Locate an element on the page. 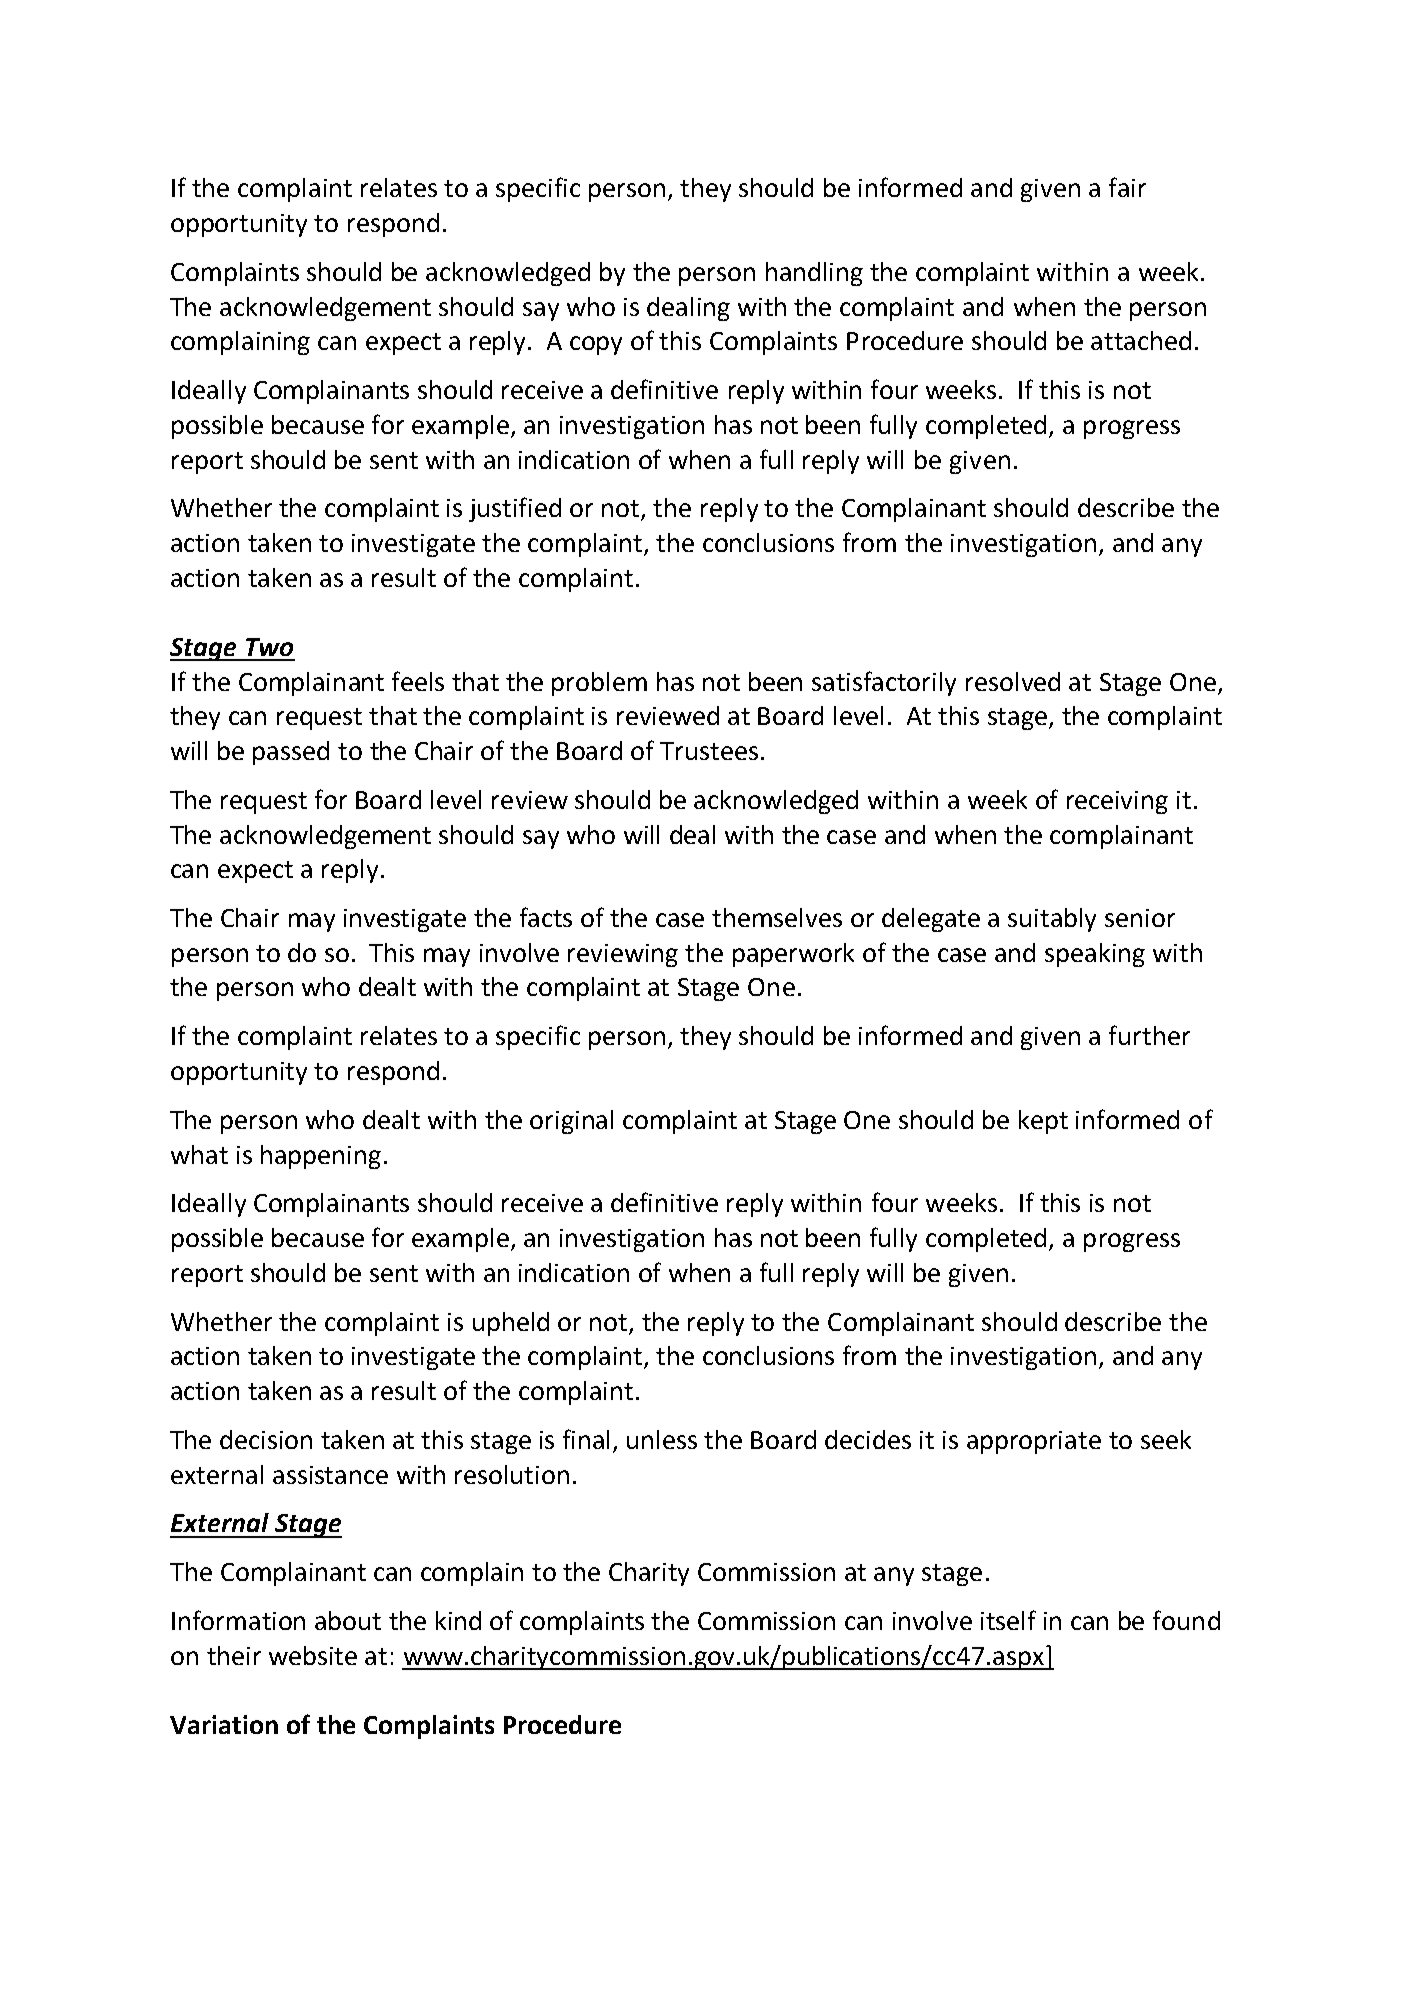  kind is located at coordinates (458, 1620).
